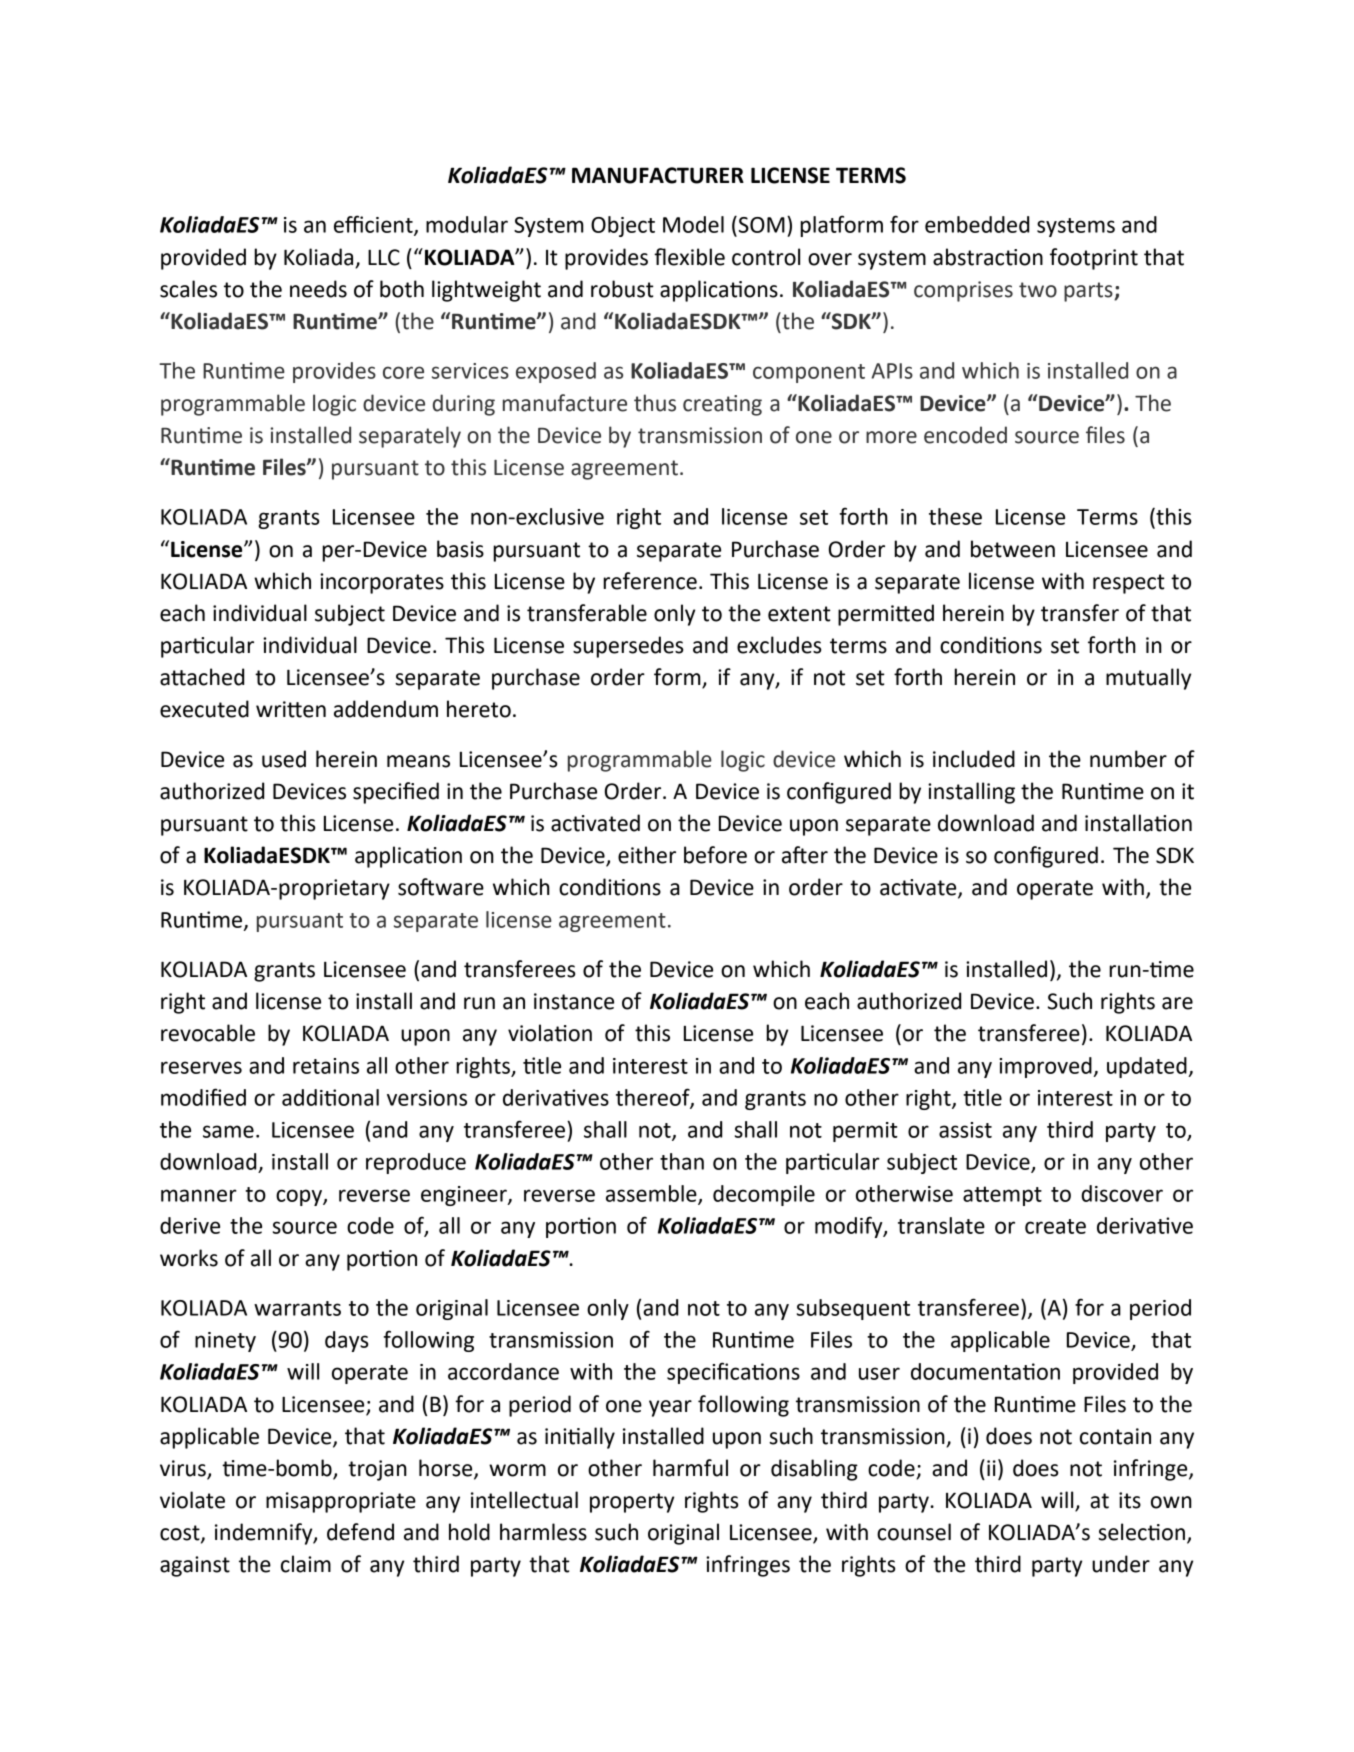  Describe the element at coordinates (1055, 1226) in the screenshot. I see `create` at that location.
